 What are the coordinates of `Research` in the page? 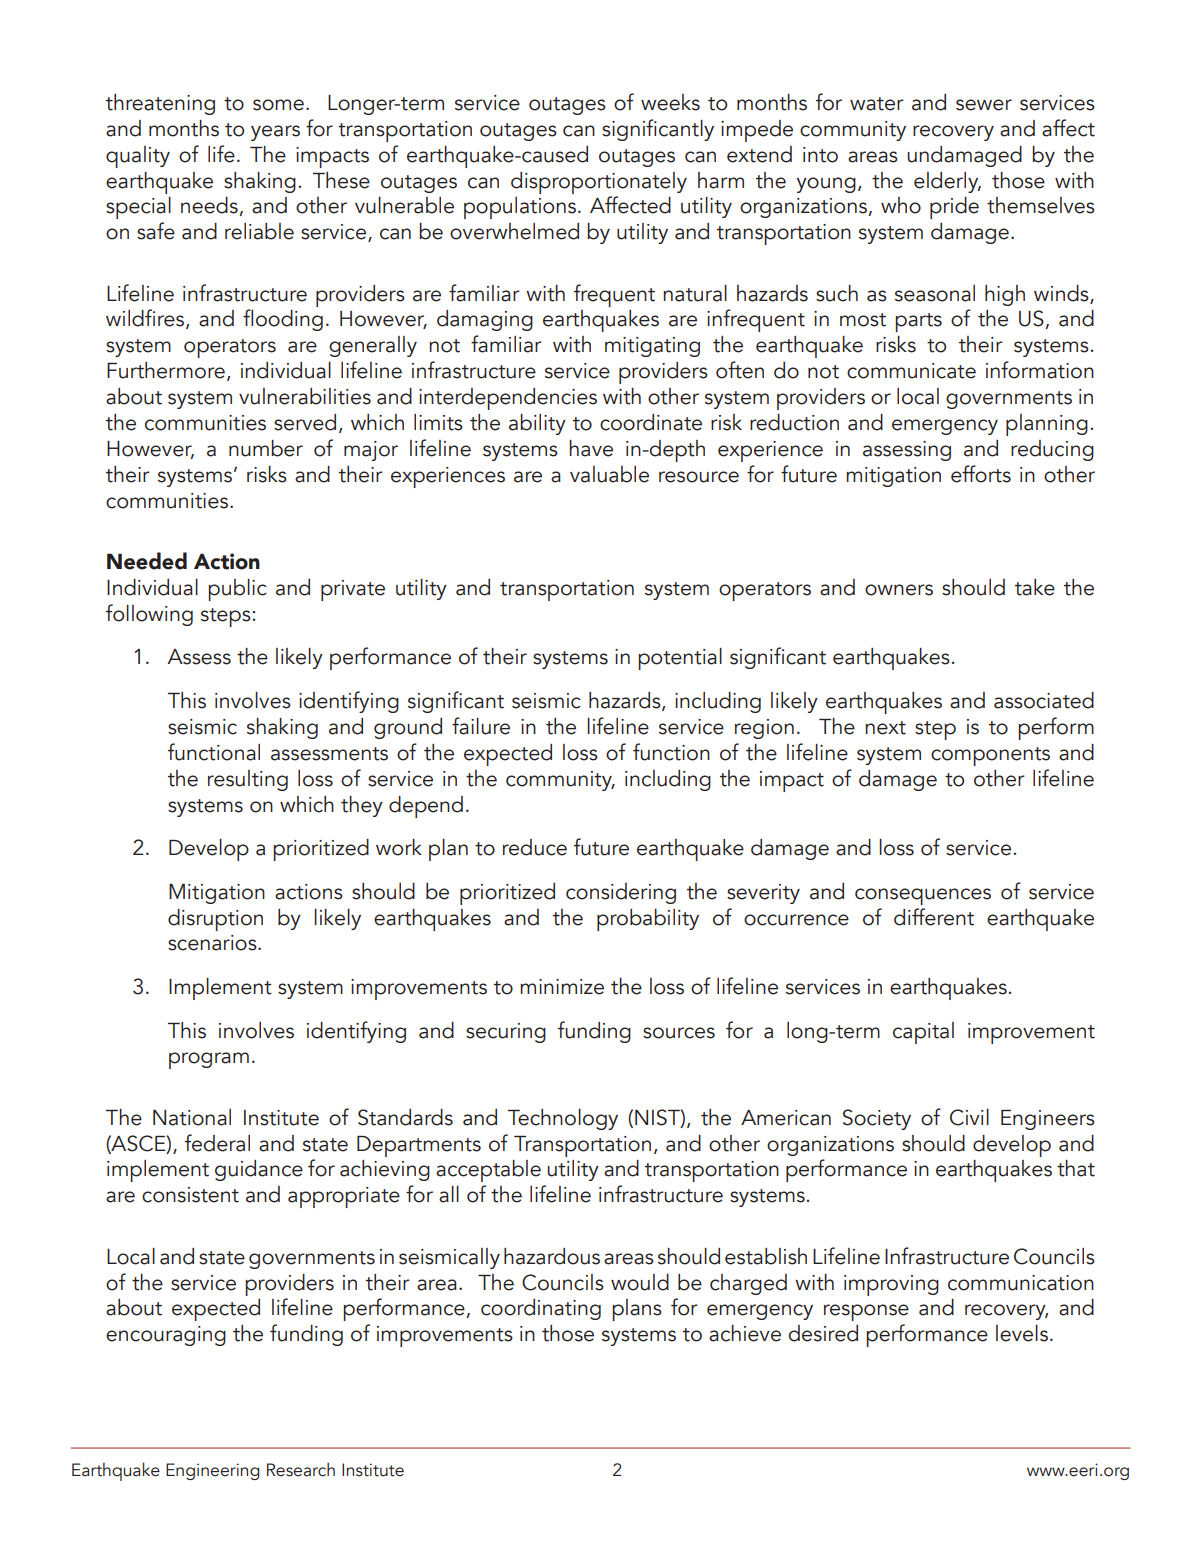 It's located at (301, 1470).
